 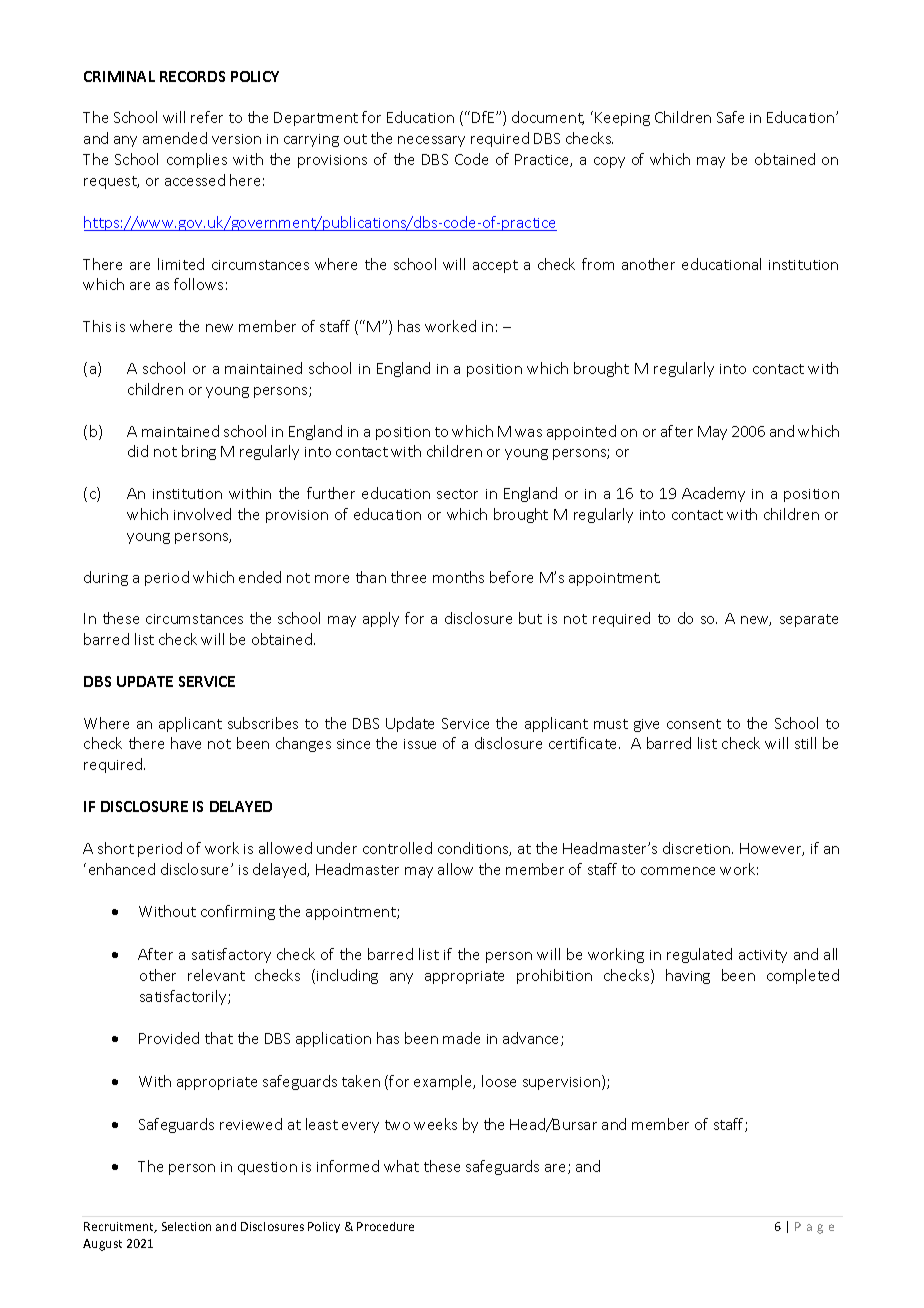 I want to click on have, so click(x=186, y=743).
